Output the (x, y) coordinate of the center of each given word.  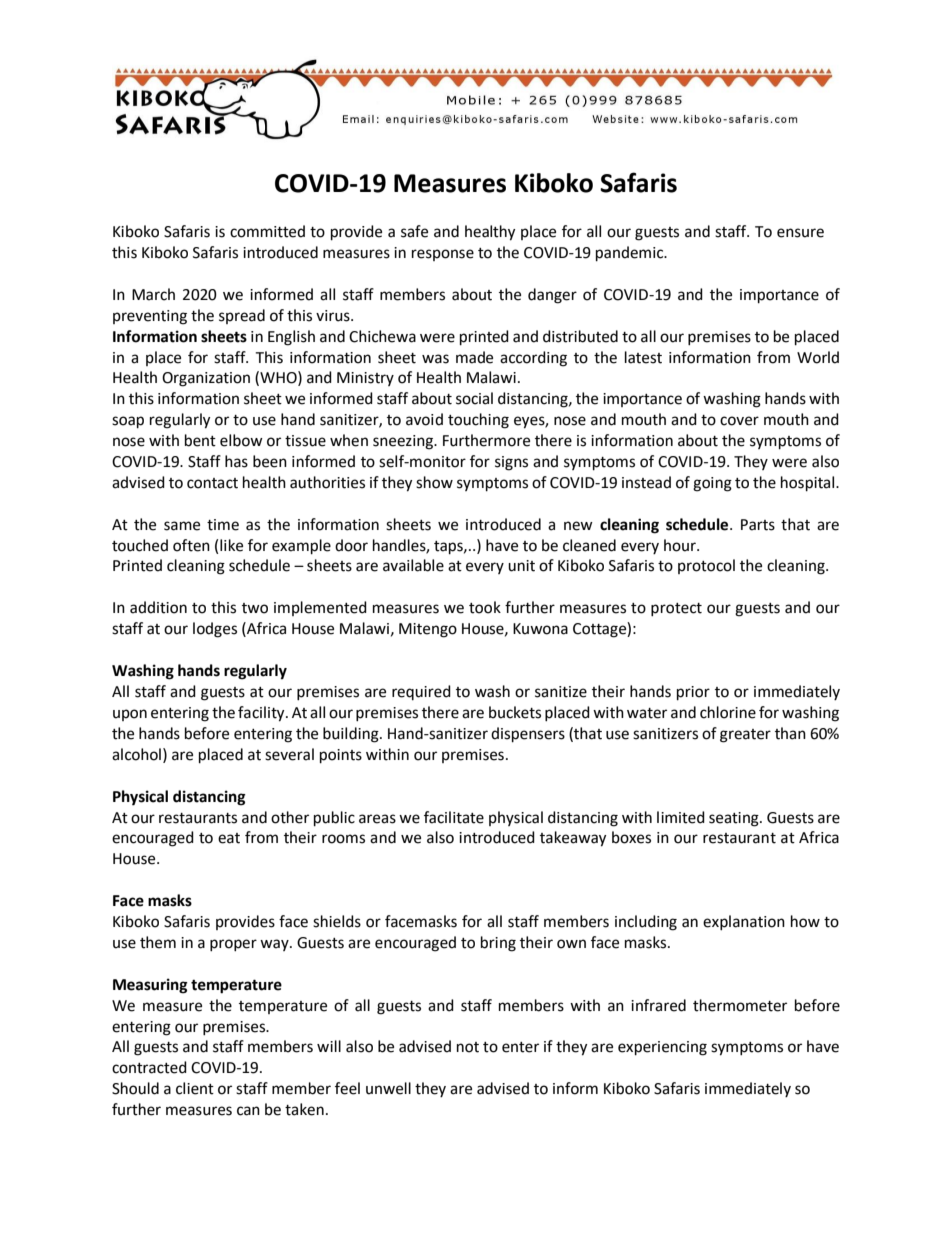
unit (521, 566)
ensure (800, 233)
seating (735, 819)
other (290, 817)
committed (267, 231)
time (223, 525)
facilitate (454, 817)
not (468, 1047)
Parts (758, 525)
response (443, 255)
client (195, 1088)
